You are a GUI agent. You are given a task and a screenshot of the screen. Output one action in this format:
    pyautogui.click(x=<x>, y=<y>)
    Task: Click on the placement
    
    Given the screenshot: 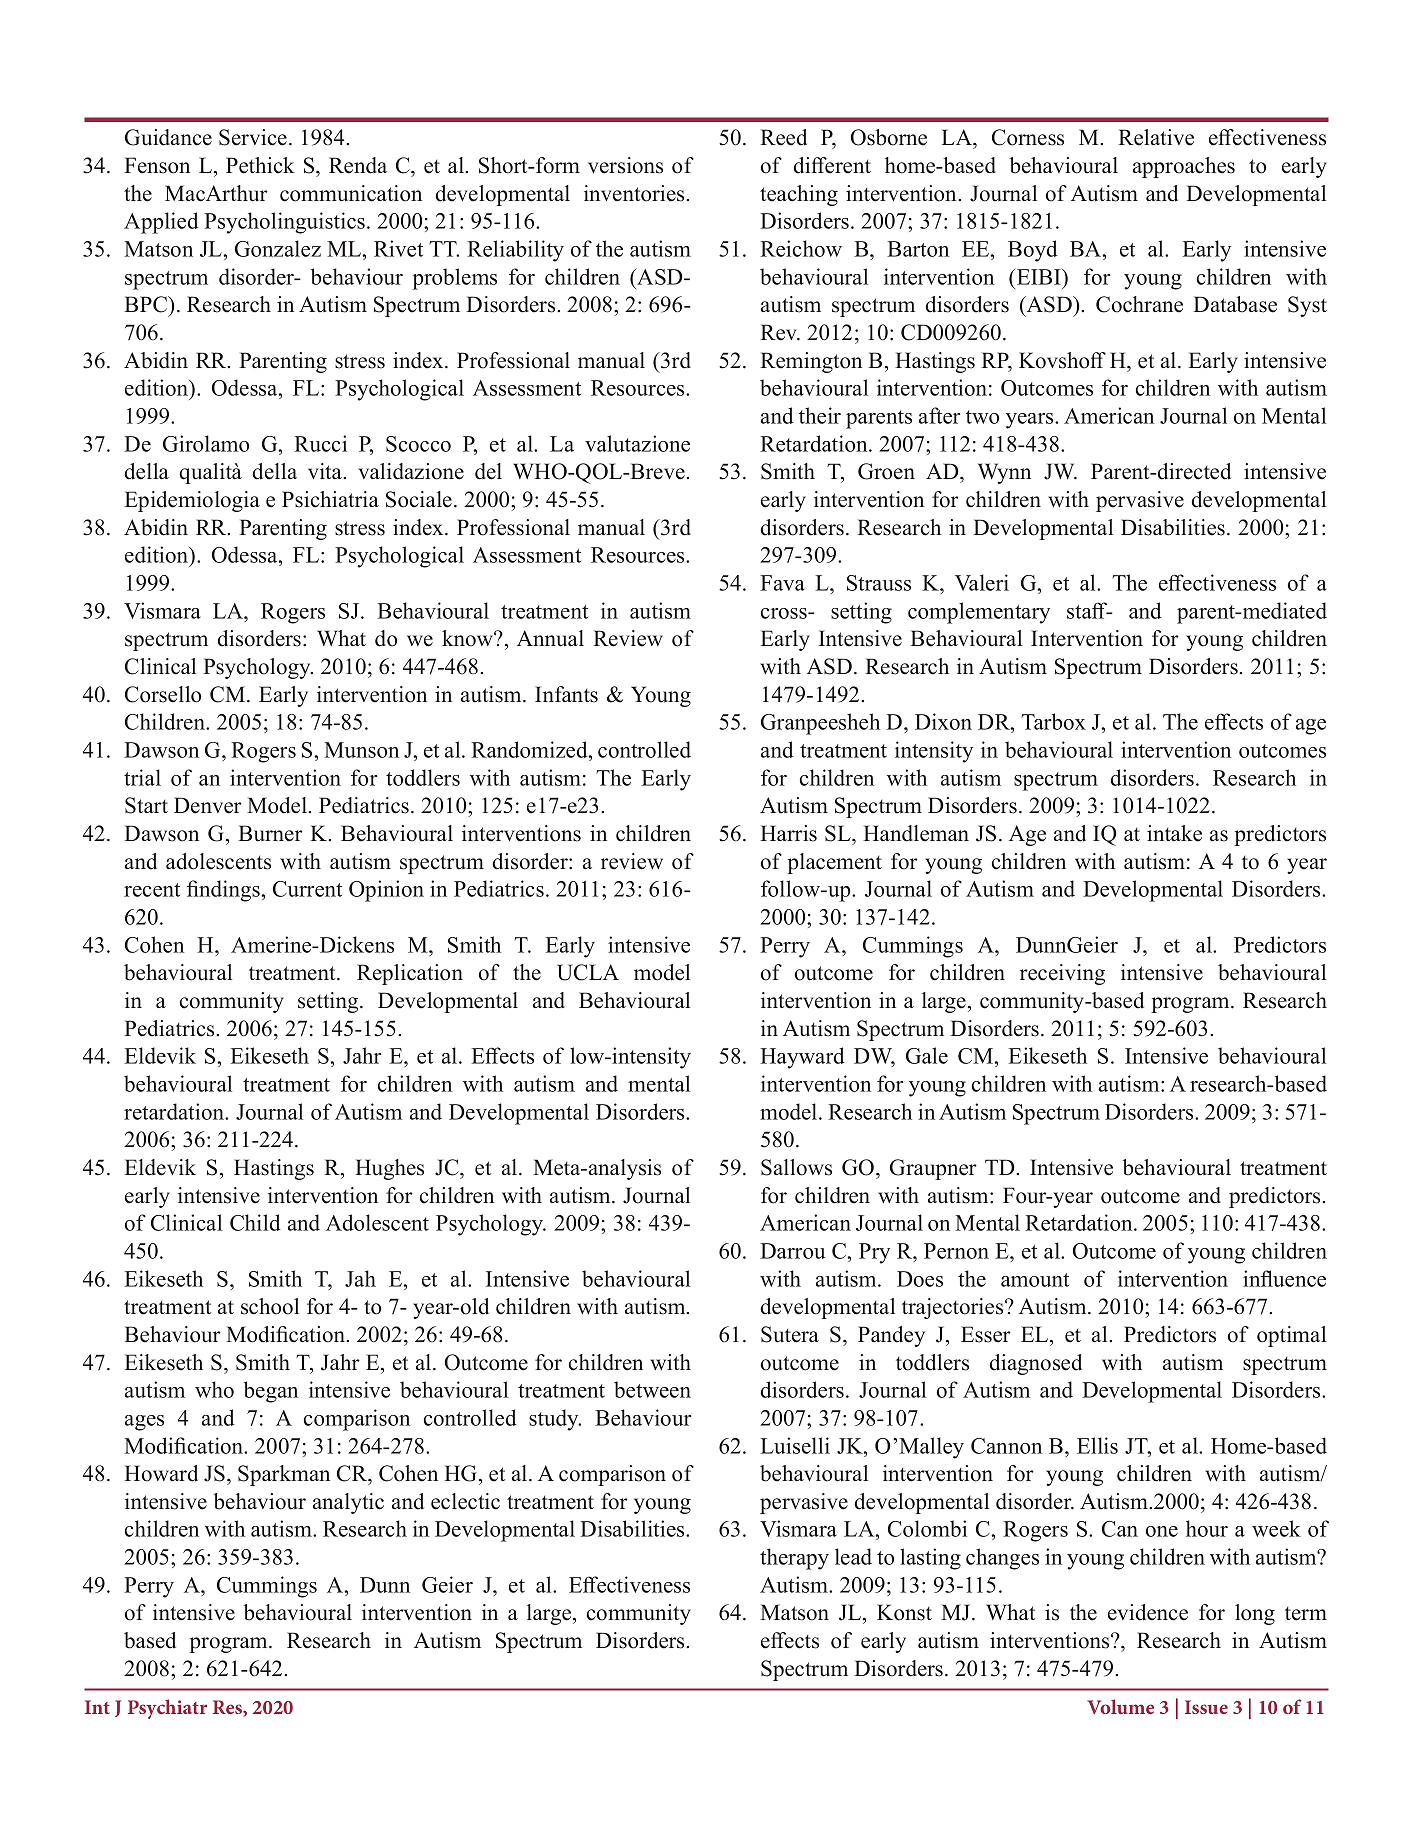 What is the action you would take?
    pyautogui.click(x=834, y=863)
